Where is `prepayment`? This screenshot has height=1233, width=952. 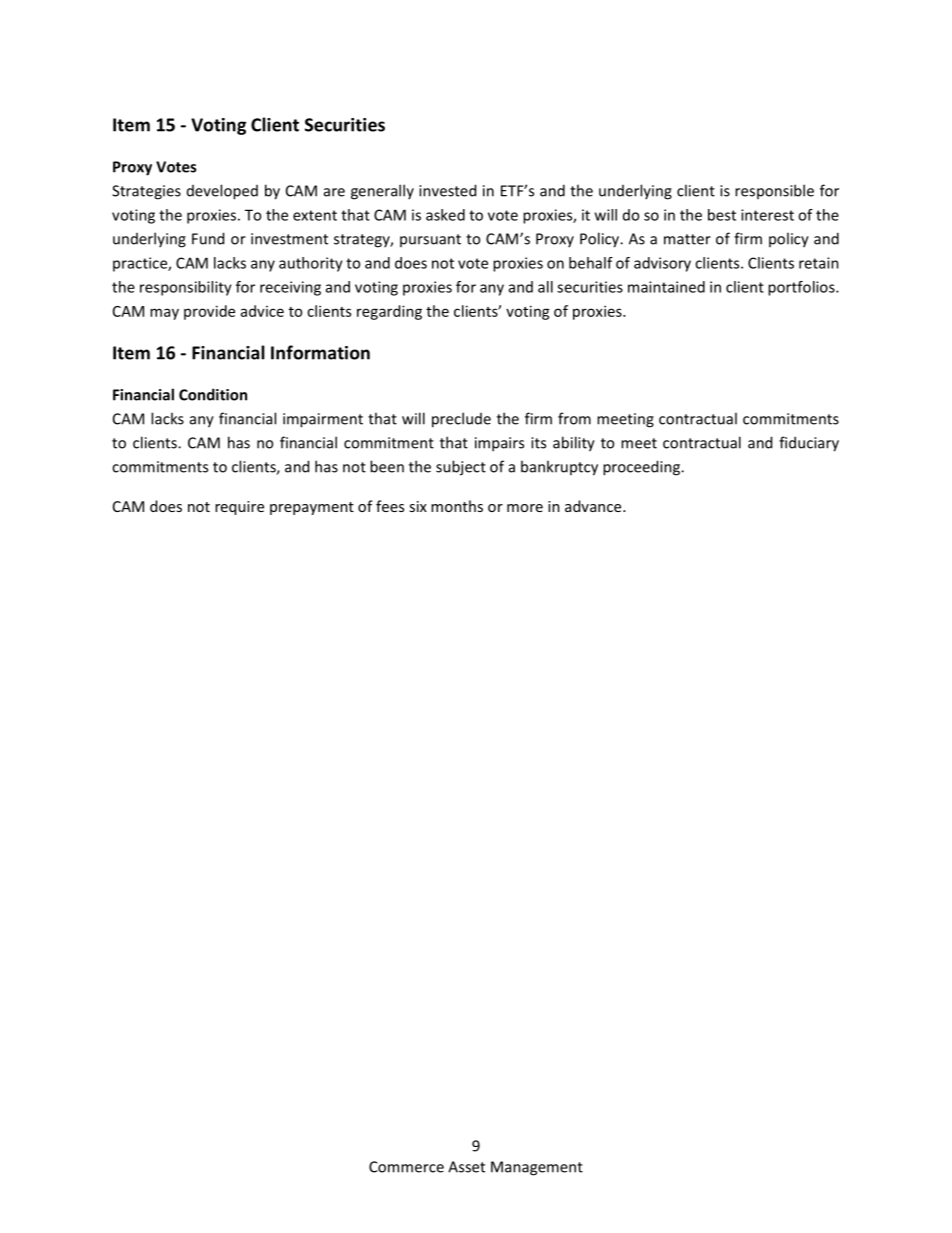
prepayment is located at coordinates (312, 508).
